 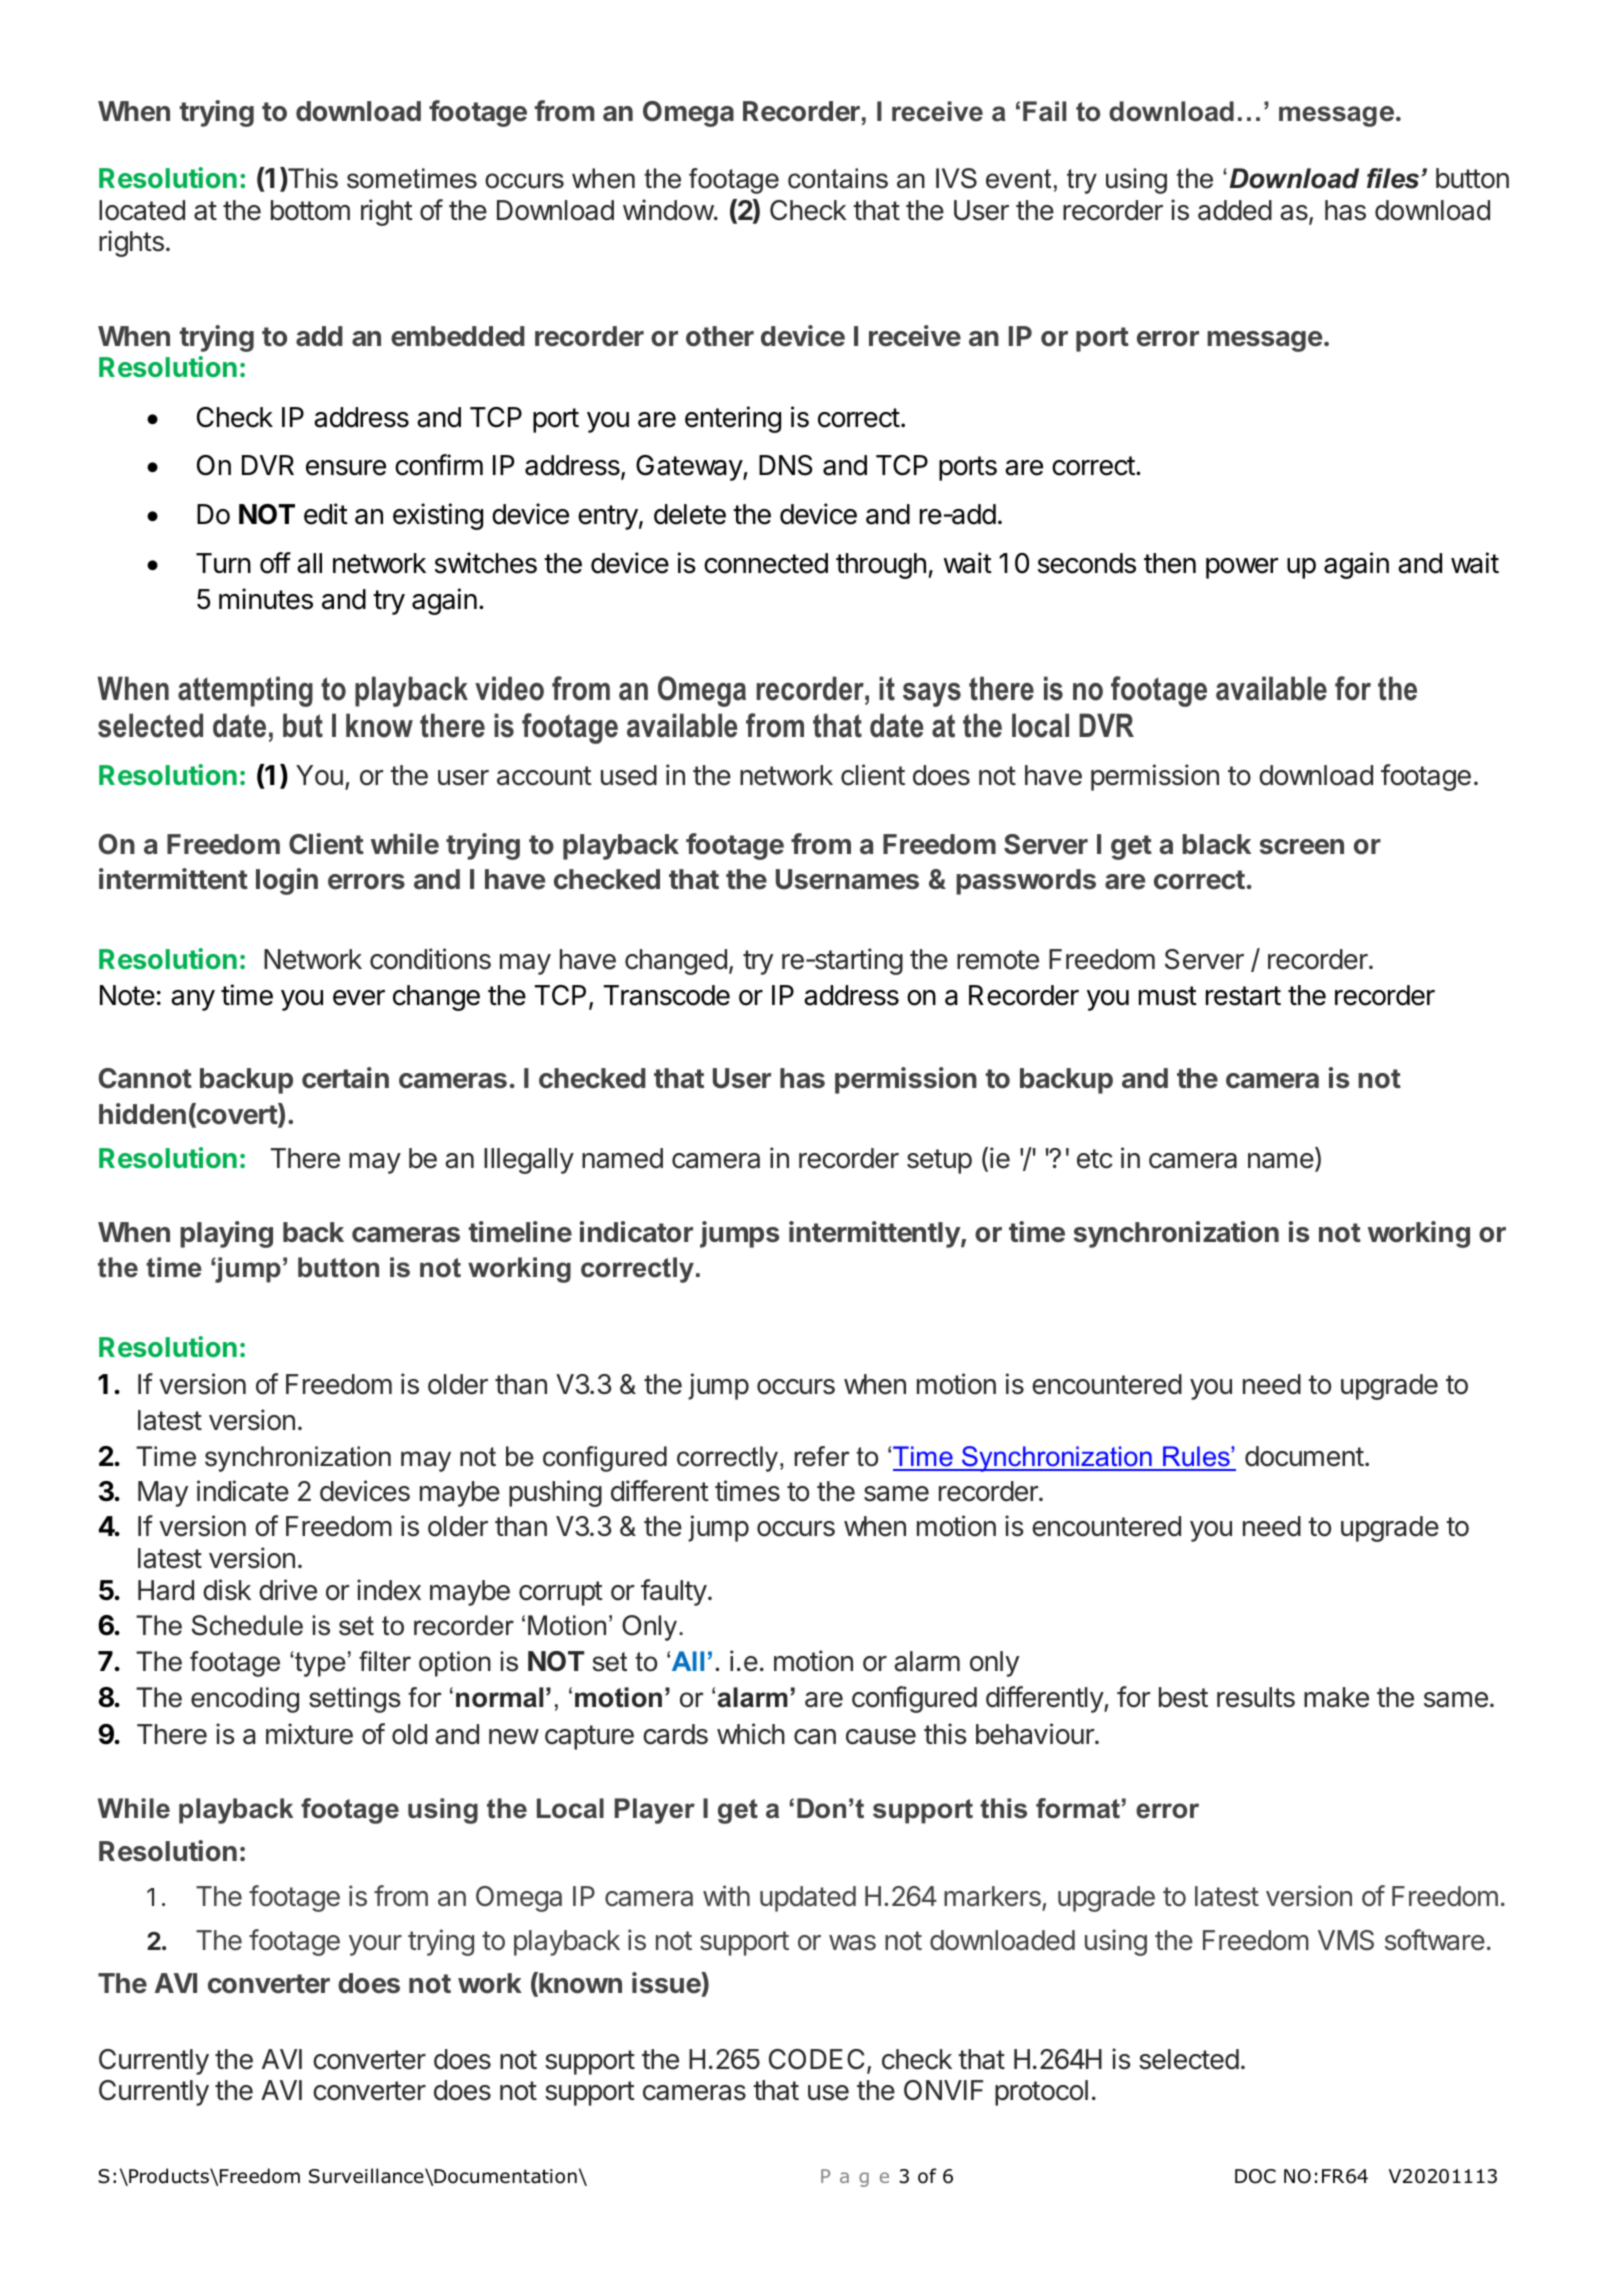 I want to click on faulty, so click(x=674, y=1592).
